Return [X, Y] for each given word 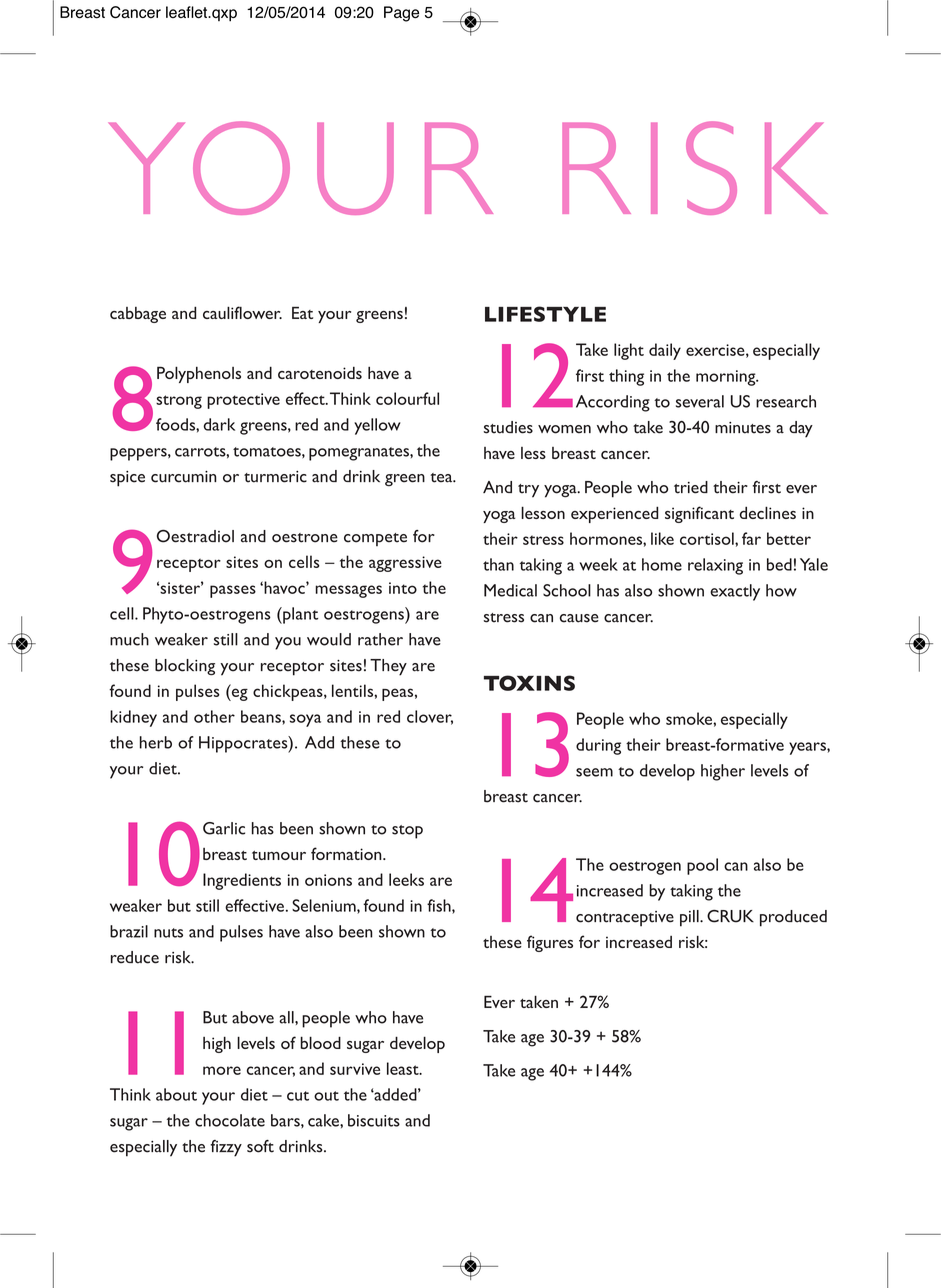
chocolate [230, 1120]
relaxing [715, 566]
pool [702, 866]
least [404, 1068]
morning [727, 378]
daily [665, 351]
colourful [407, 398]
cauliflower [242, 312]
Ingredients [242, 881]
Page [401, 14]
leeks [406, 879]
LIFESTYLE [545, 314]
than [498, 564]
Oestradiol [195, 536]
